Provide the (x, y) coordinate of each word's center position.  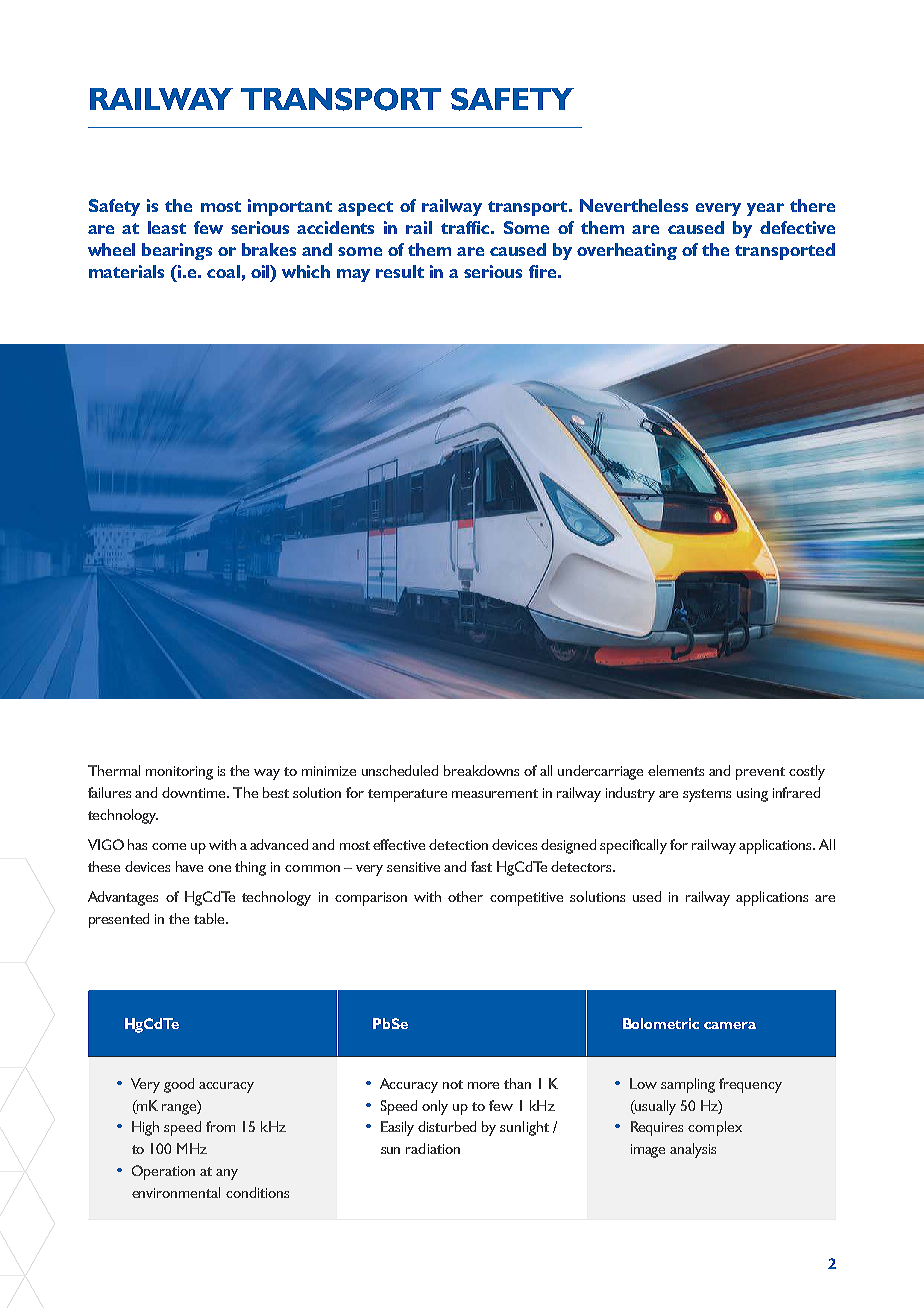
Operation (163, 1172)
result (400, 271)
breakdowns (481, 770)
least (167, 227)
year (765, 209)
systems (707, 795)
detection (458, 844)
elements (676, 770)
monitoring (179, 773)
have (189, 866)
